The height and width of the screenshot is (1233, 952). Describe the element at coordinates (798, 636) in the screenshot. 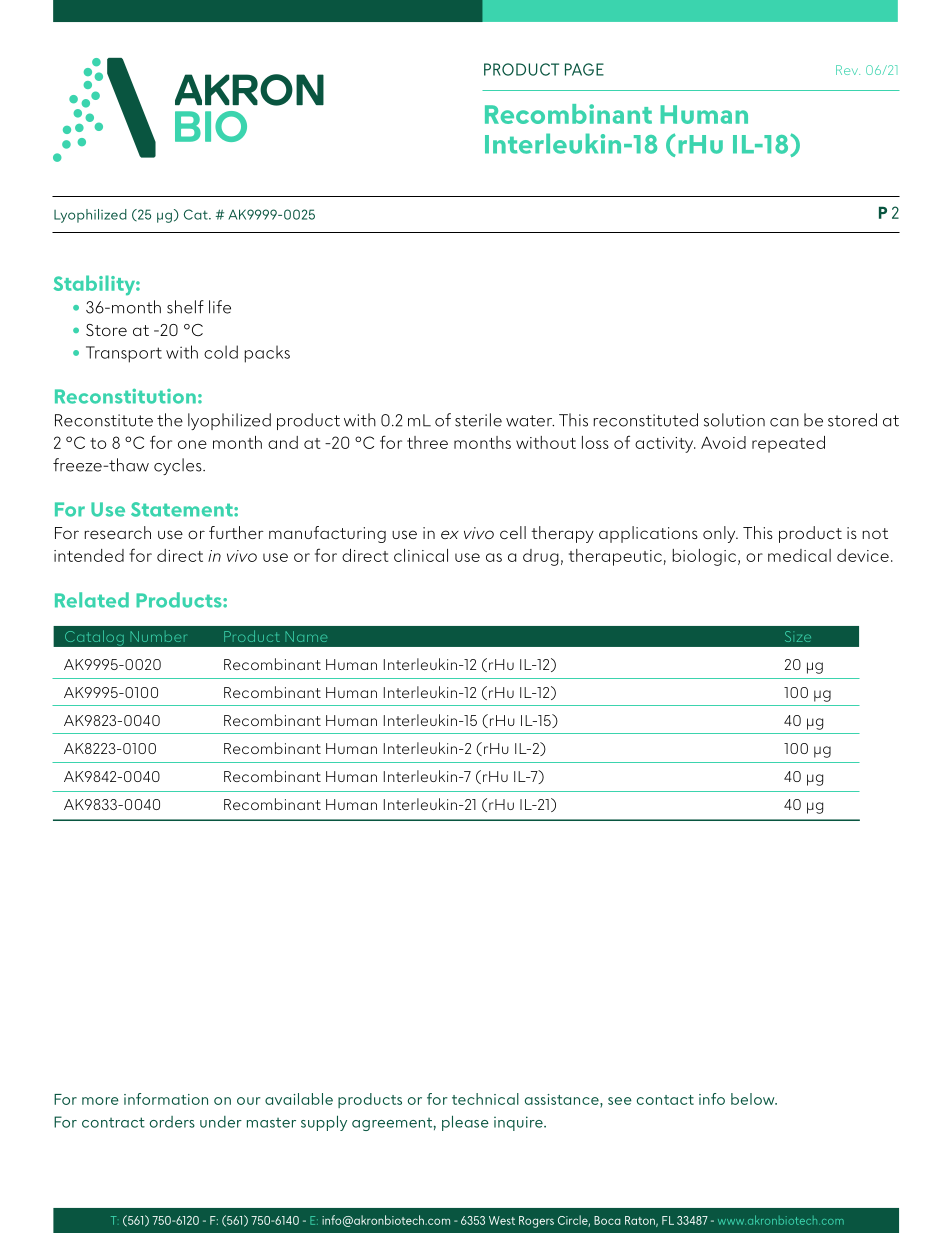

I see `Size` at that location.
